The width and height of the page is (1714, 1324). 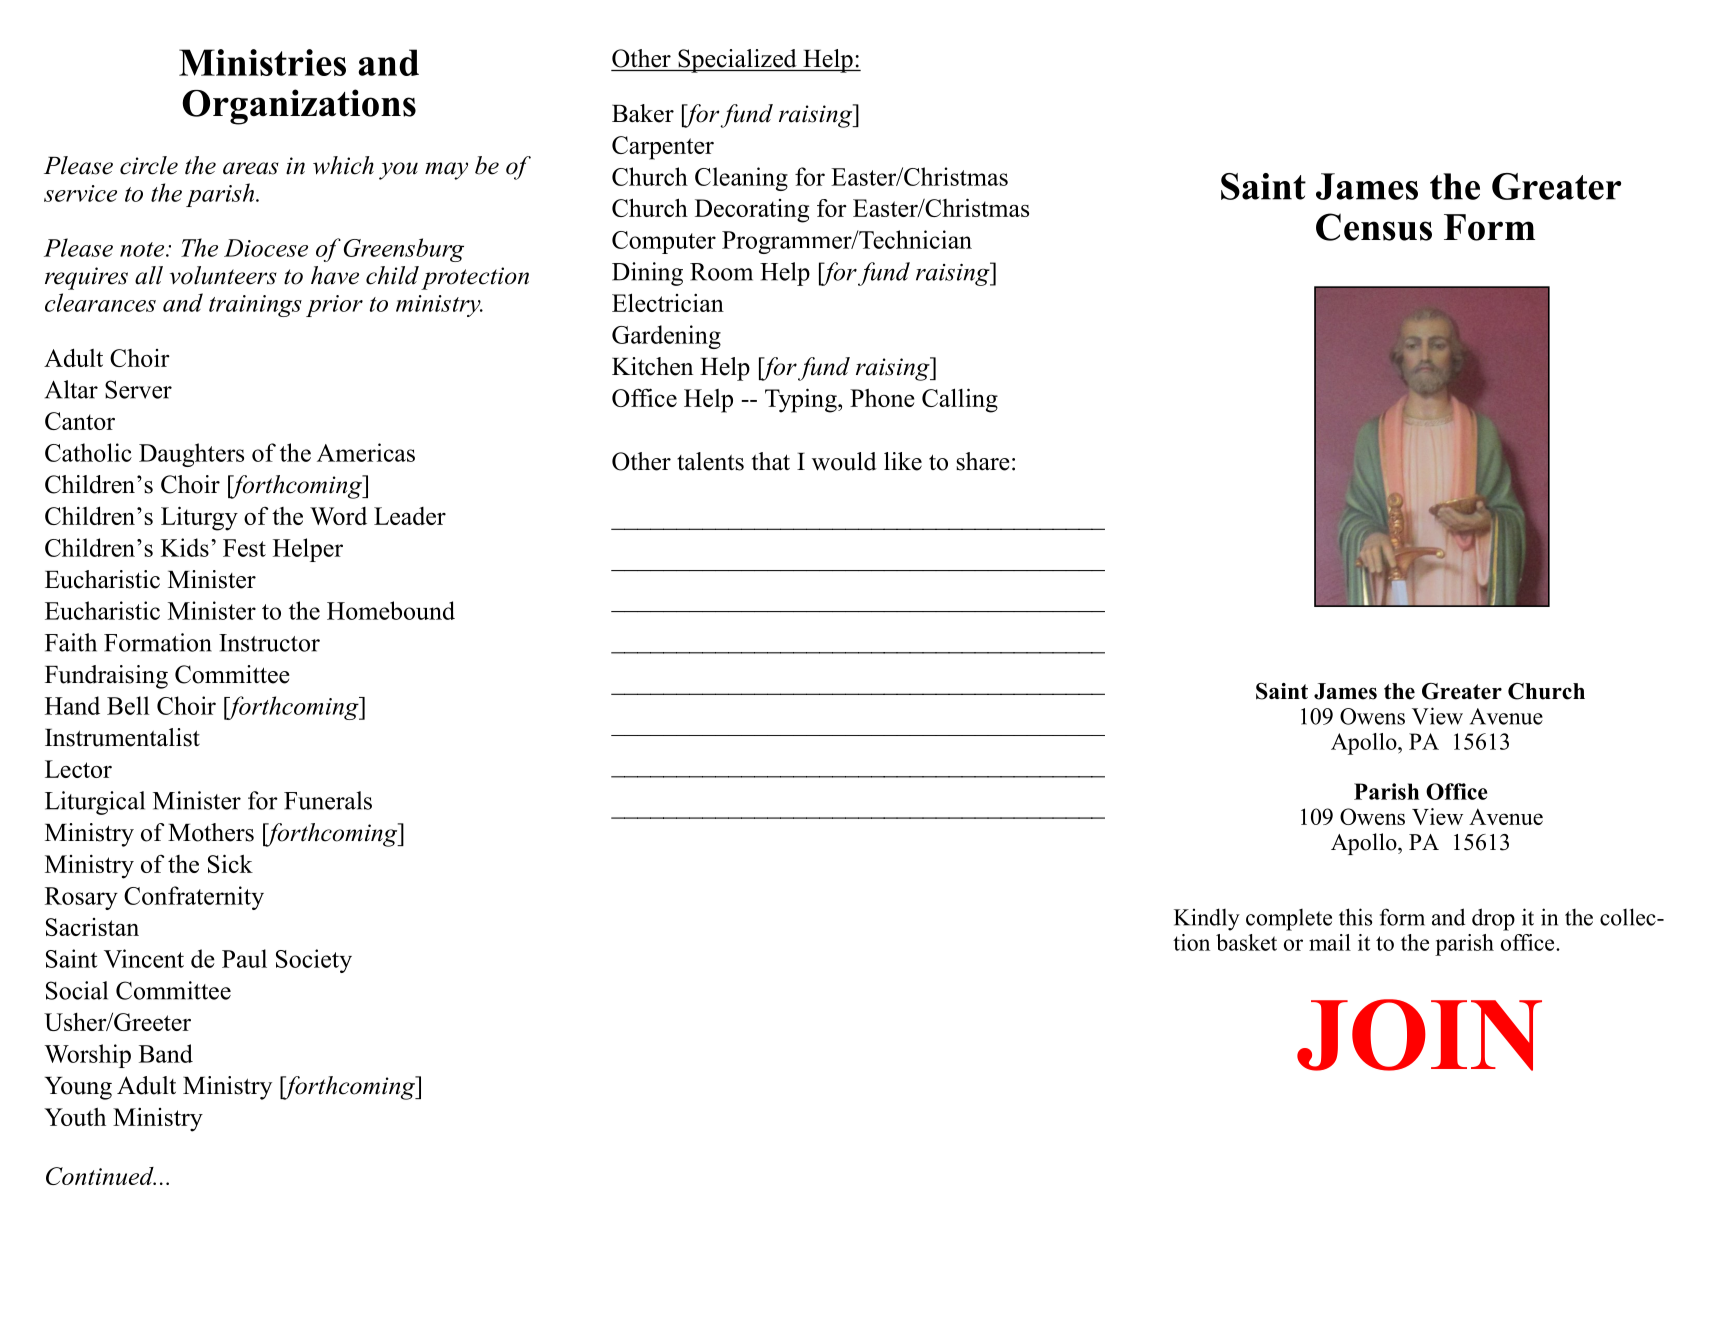 What do you see at coordinates (1207, 919) in the page?
I see `Kindly` at bounding box center [1207, 919].
